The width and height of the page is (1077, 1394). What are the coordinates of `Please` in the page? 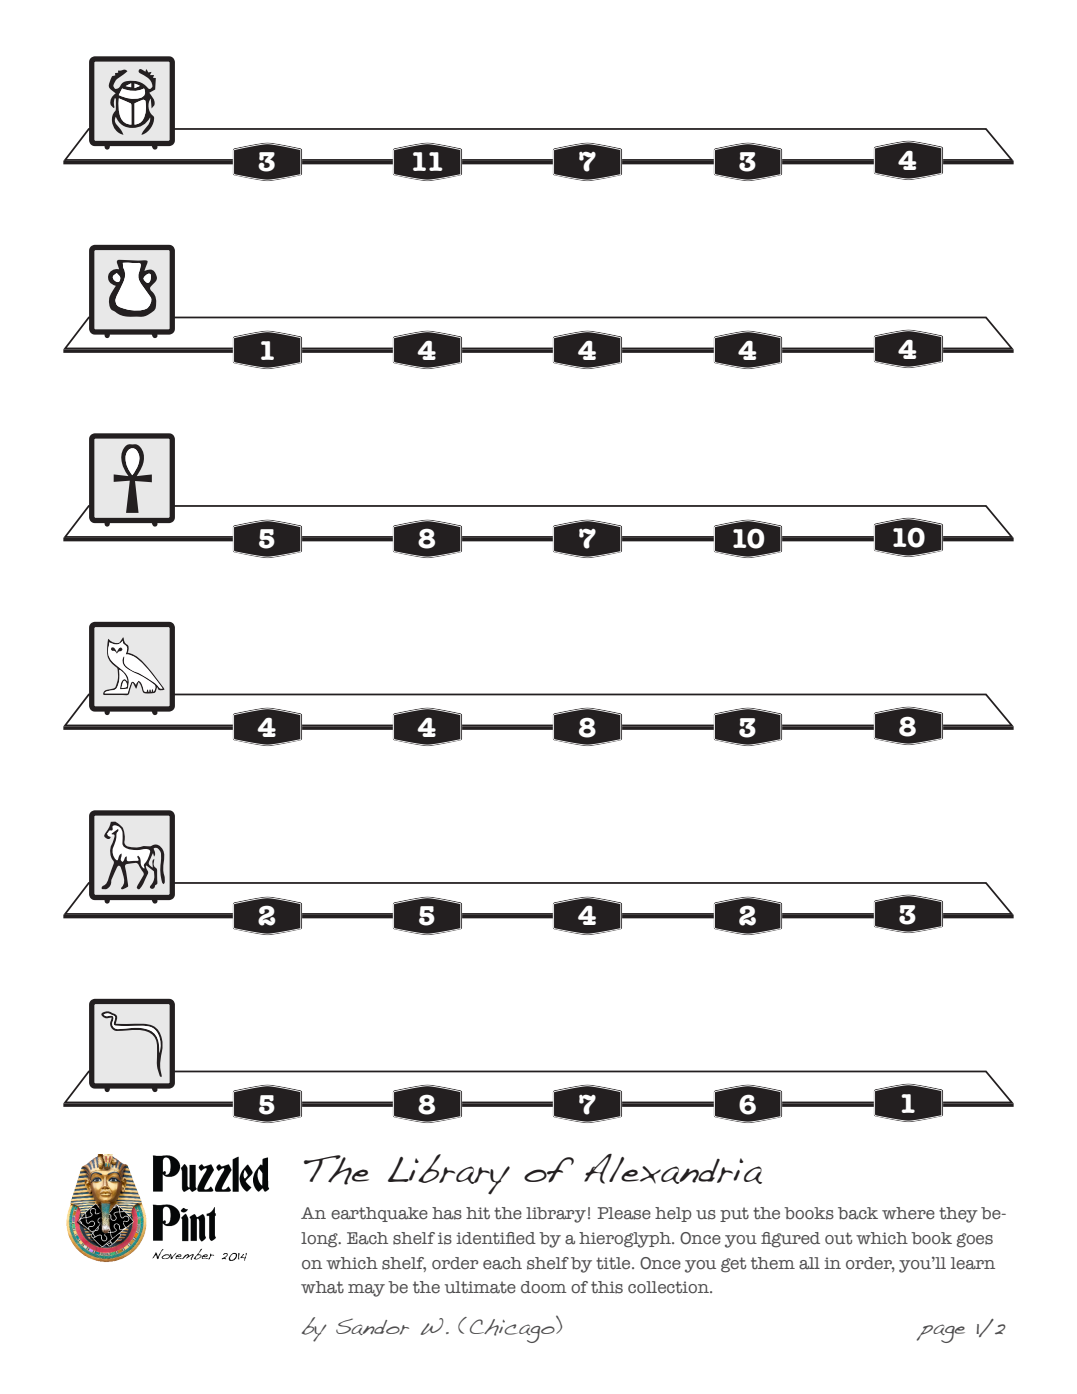 It's located at (624, 1213).
